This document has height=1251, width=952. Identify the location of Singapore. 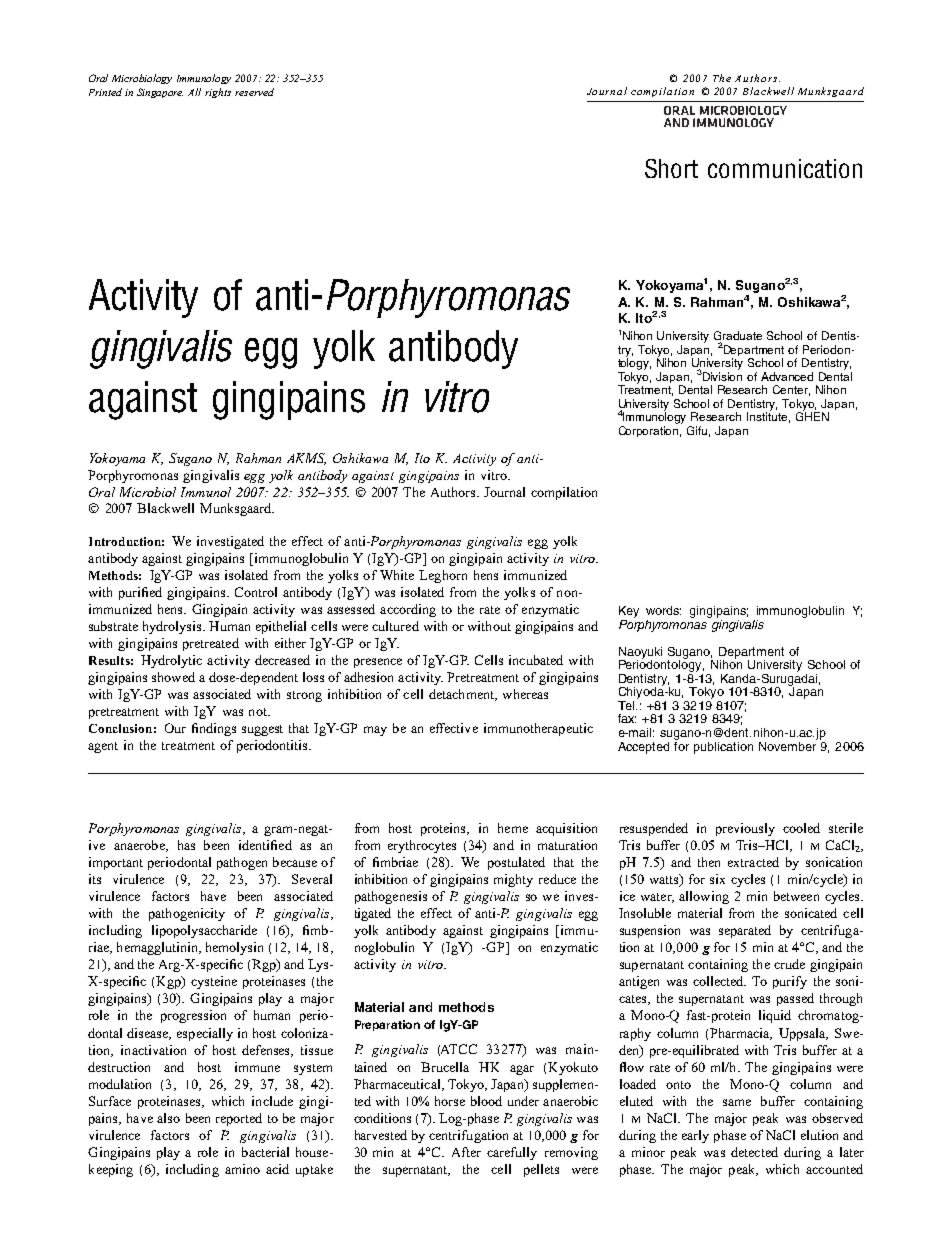
(160, 93).
